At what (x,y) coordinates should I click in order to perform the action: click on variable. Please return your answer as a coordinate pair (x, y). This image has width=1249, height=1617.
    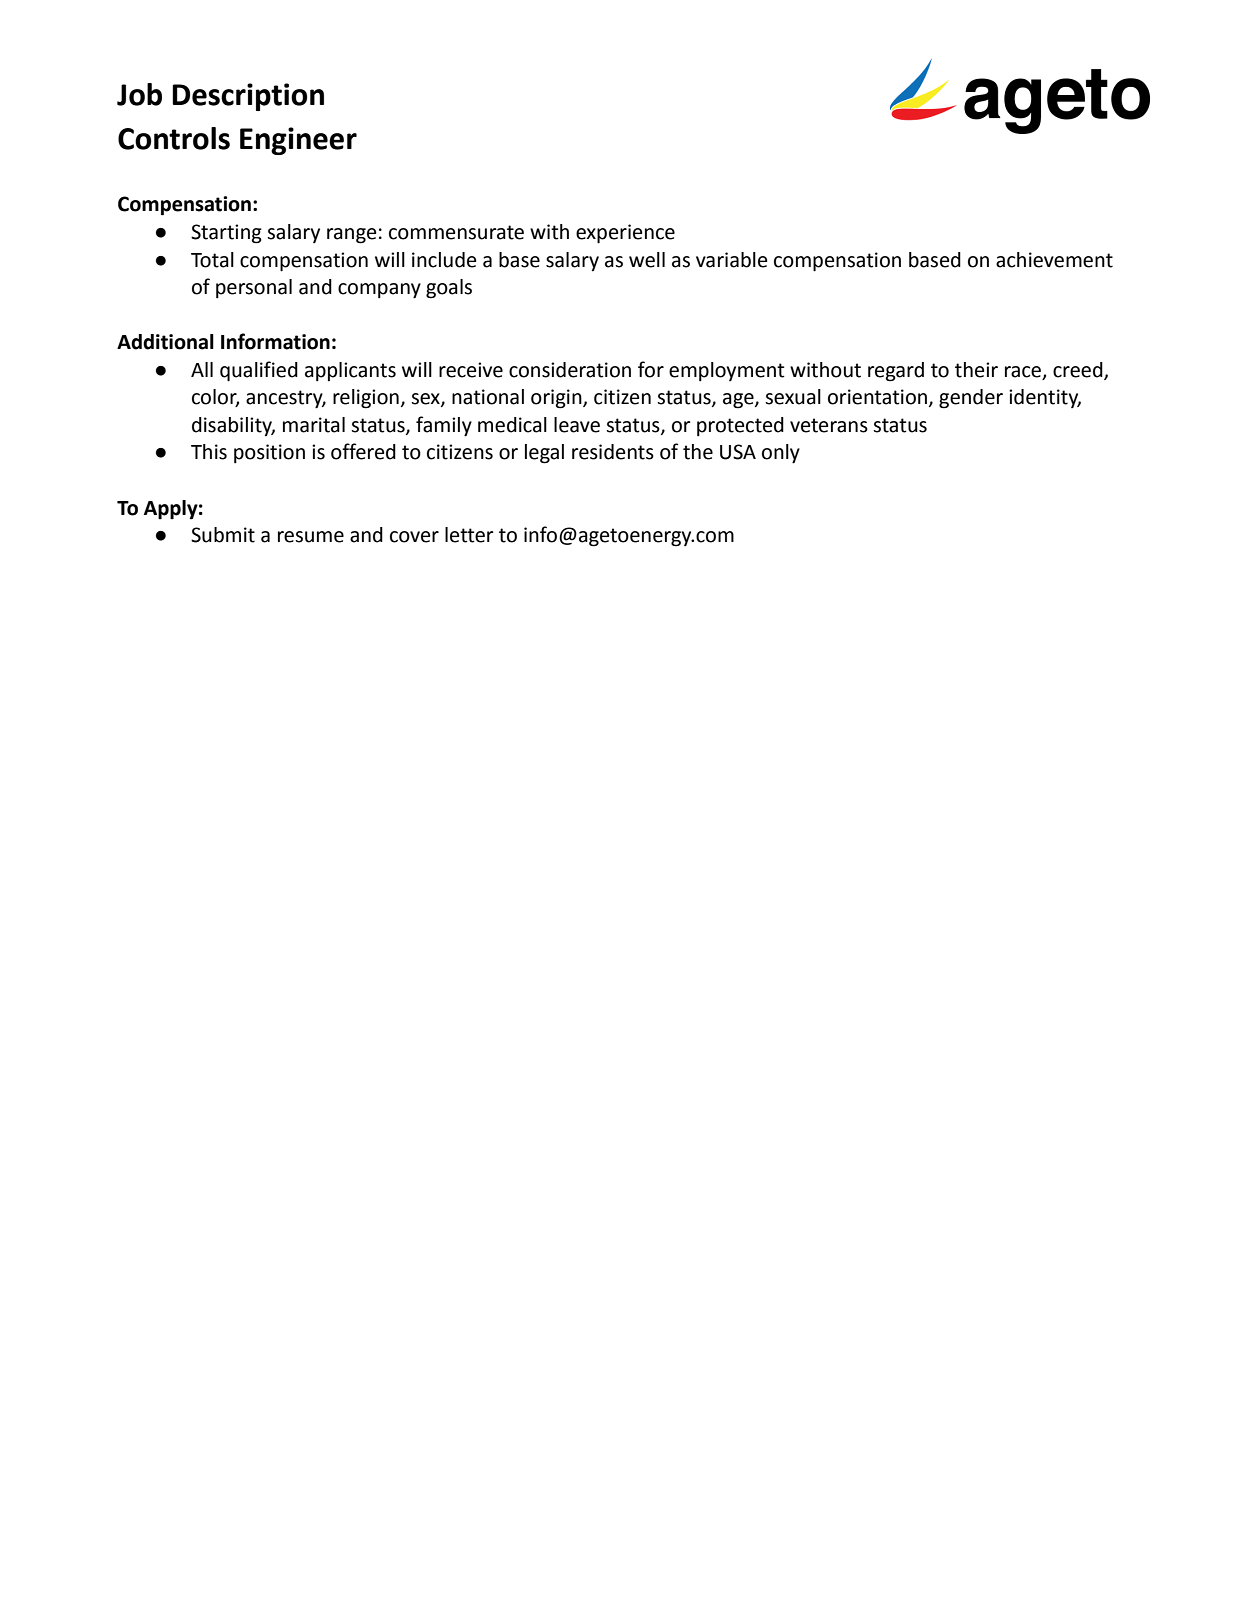
    Looking at the image, I should click on (731, 260).
